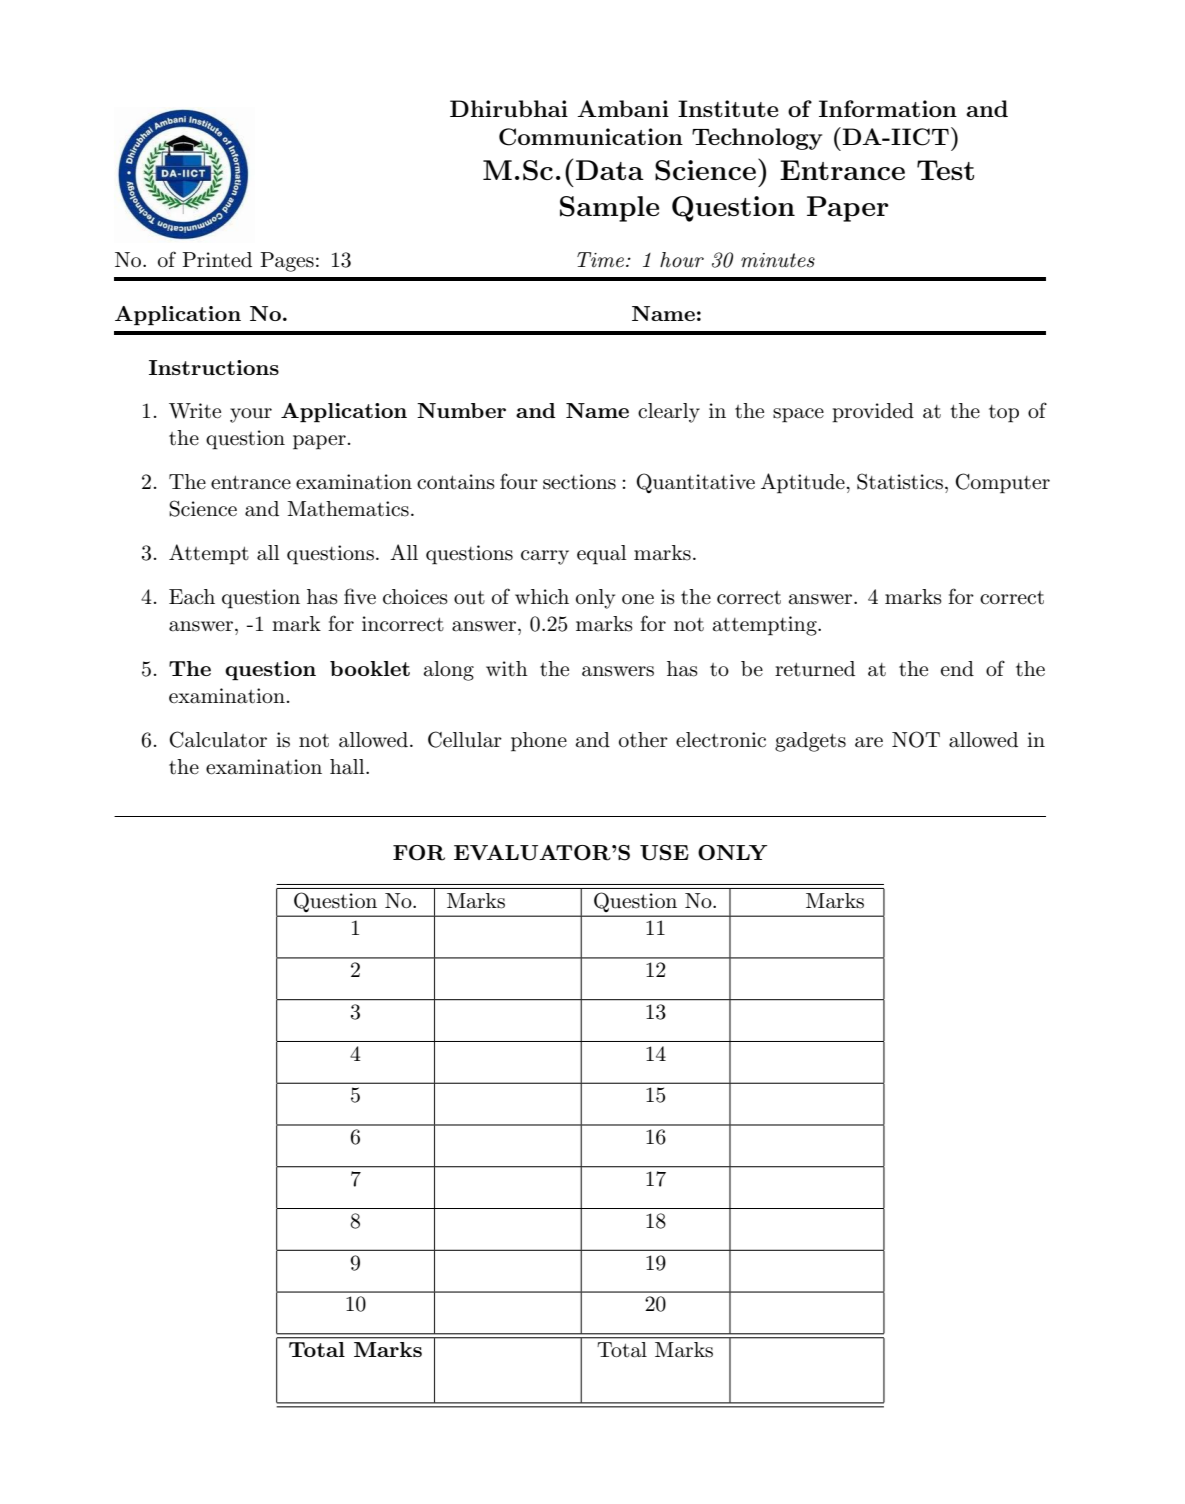 The height and width of the page is (1504, 1185). I want to click on Information, so click(888, 108).
